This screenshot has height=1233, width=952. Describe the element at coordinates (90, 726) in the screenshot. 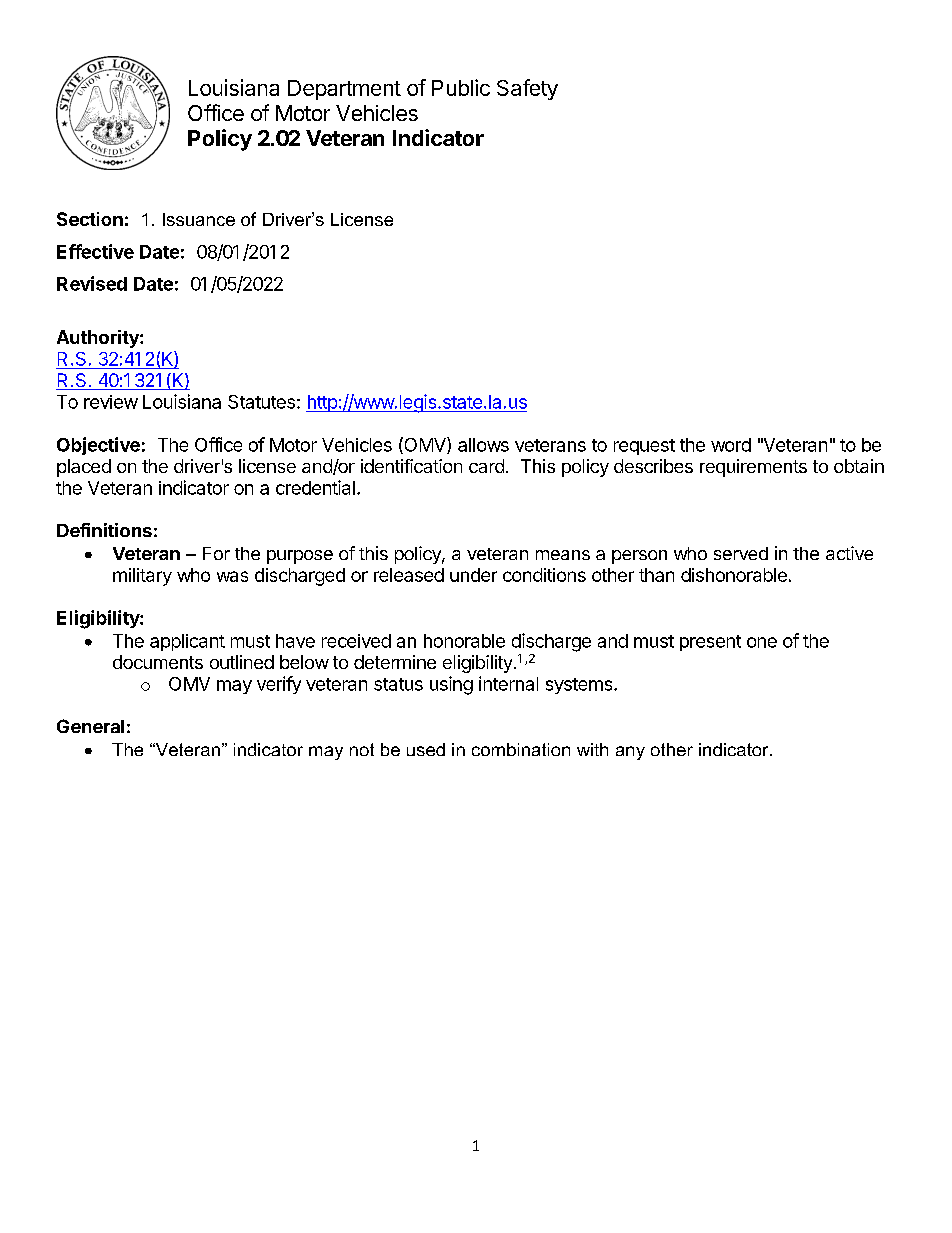

I see `General` at that location.
